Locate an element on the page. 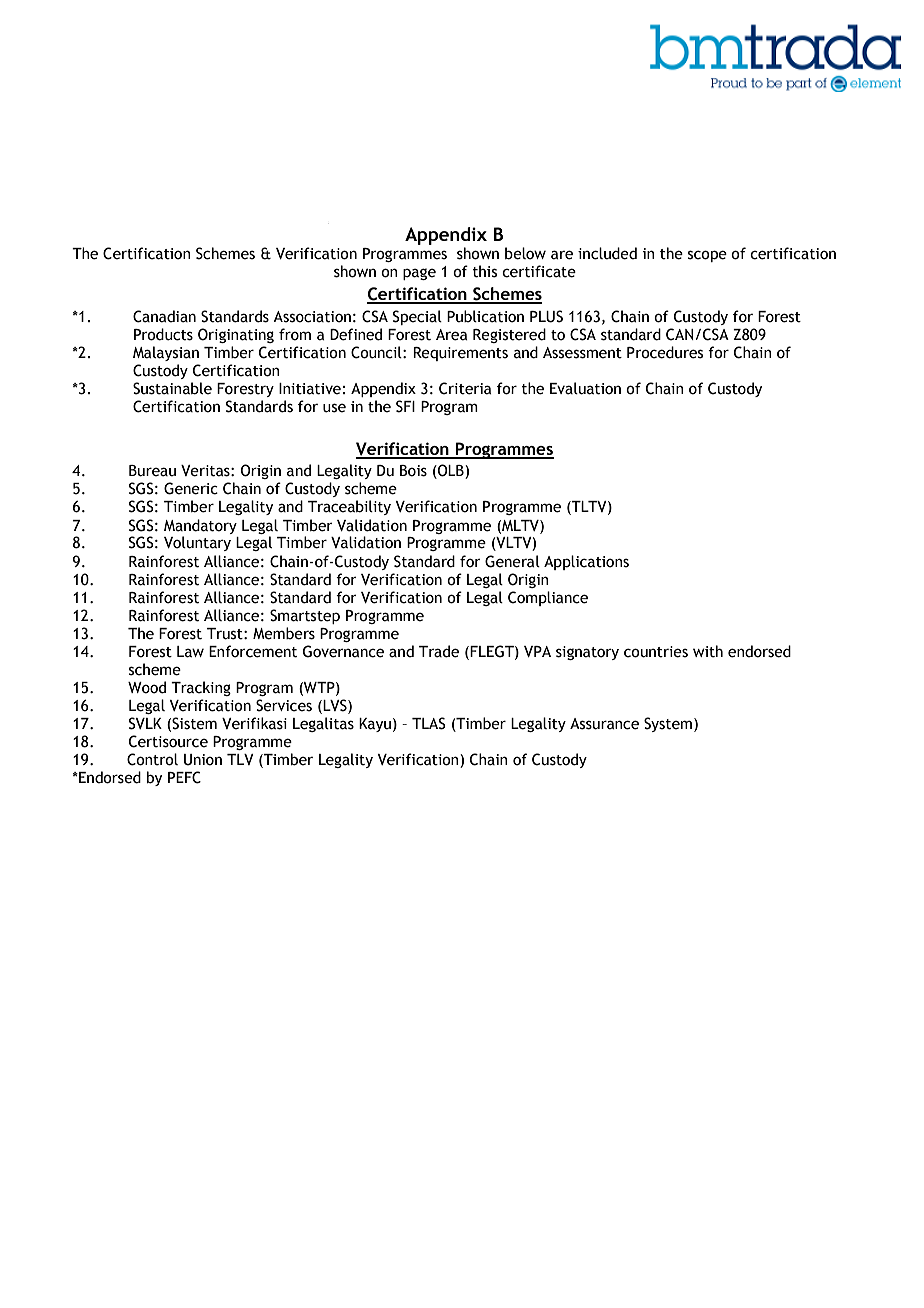 This image has width=924, height=1308. Evaluation is located at coordinates (585, 388).
